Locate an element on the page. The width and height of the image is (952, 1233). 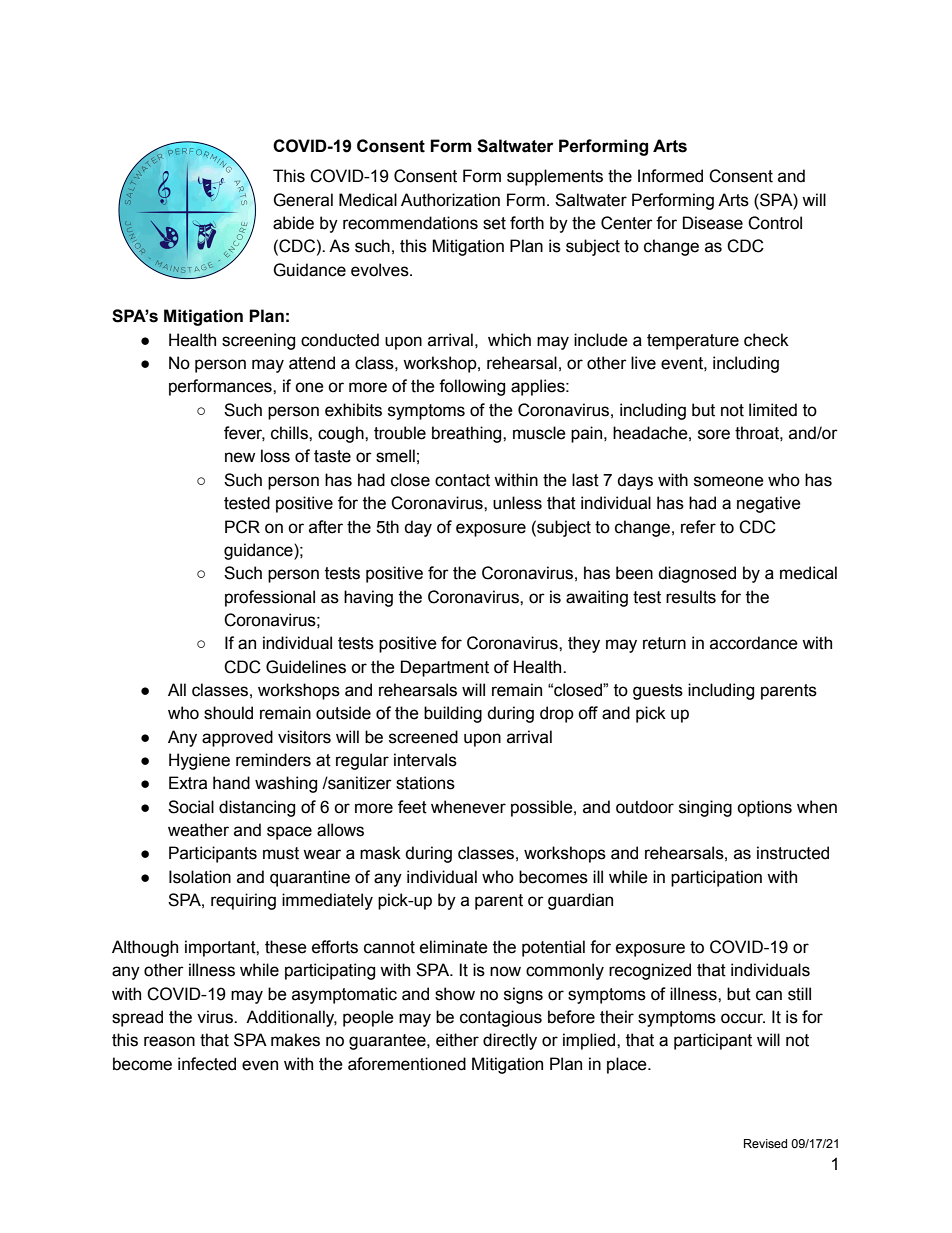
abide is located at coordinates (293, 223).
